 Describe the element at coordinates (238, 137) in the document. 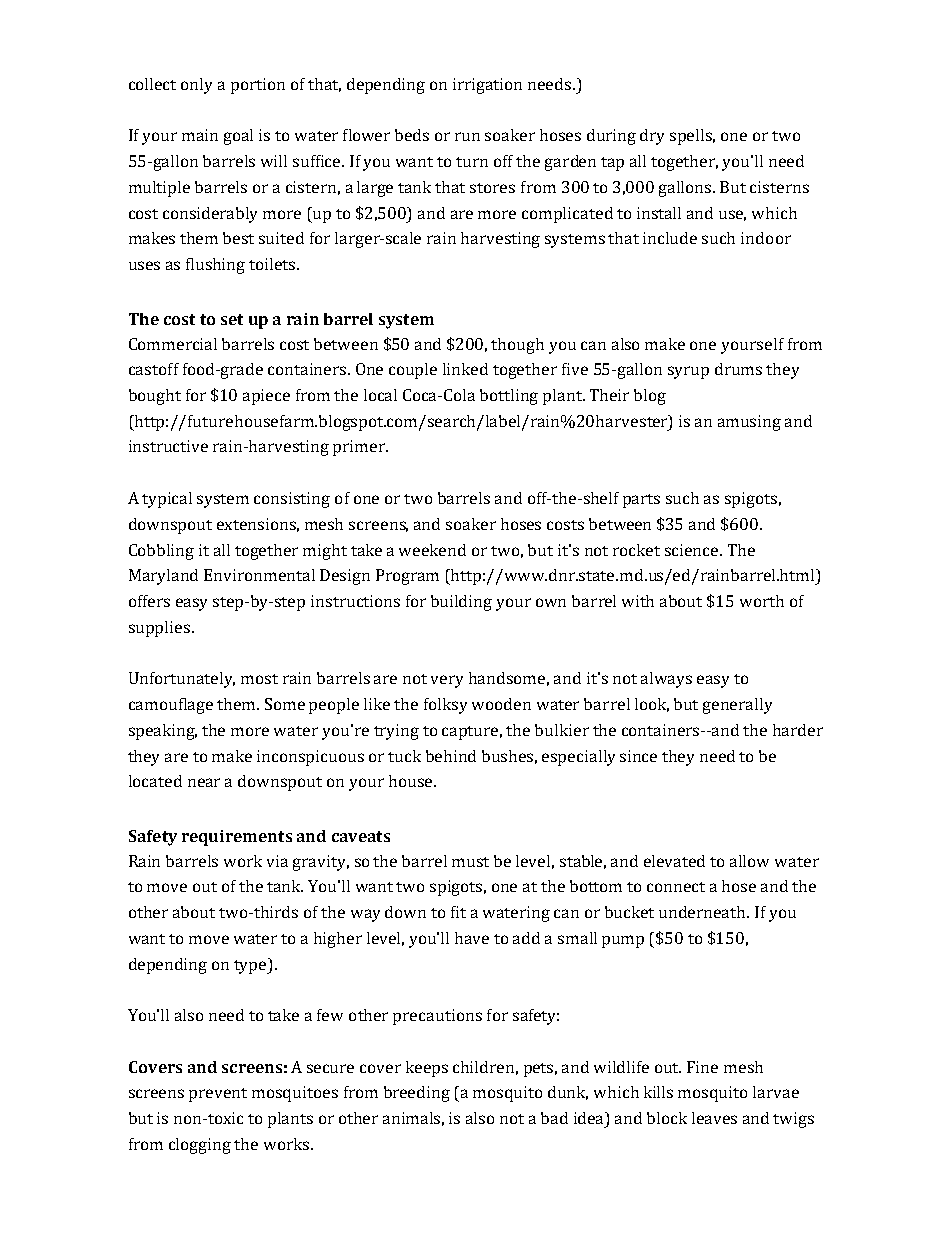

I see `goal` at that location.
